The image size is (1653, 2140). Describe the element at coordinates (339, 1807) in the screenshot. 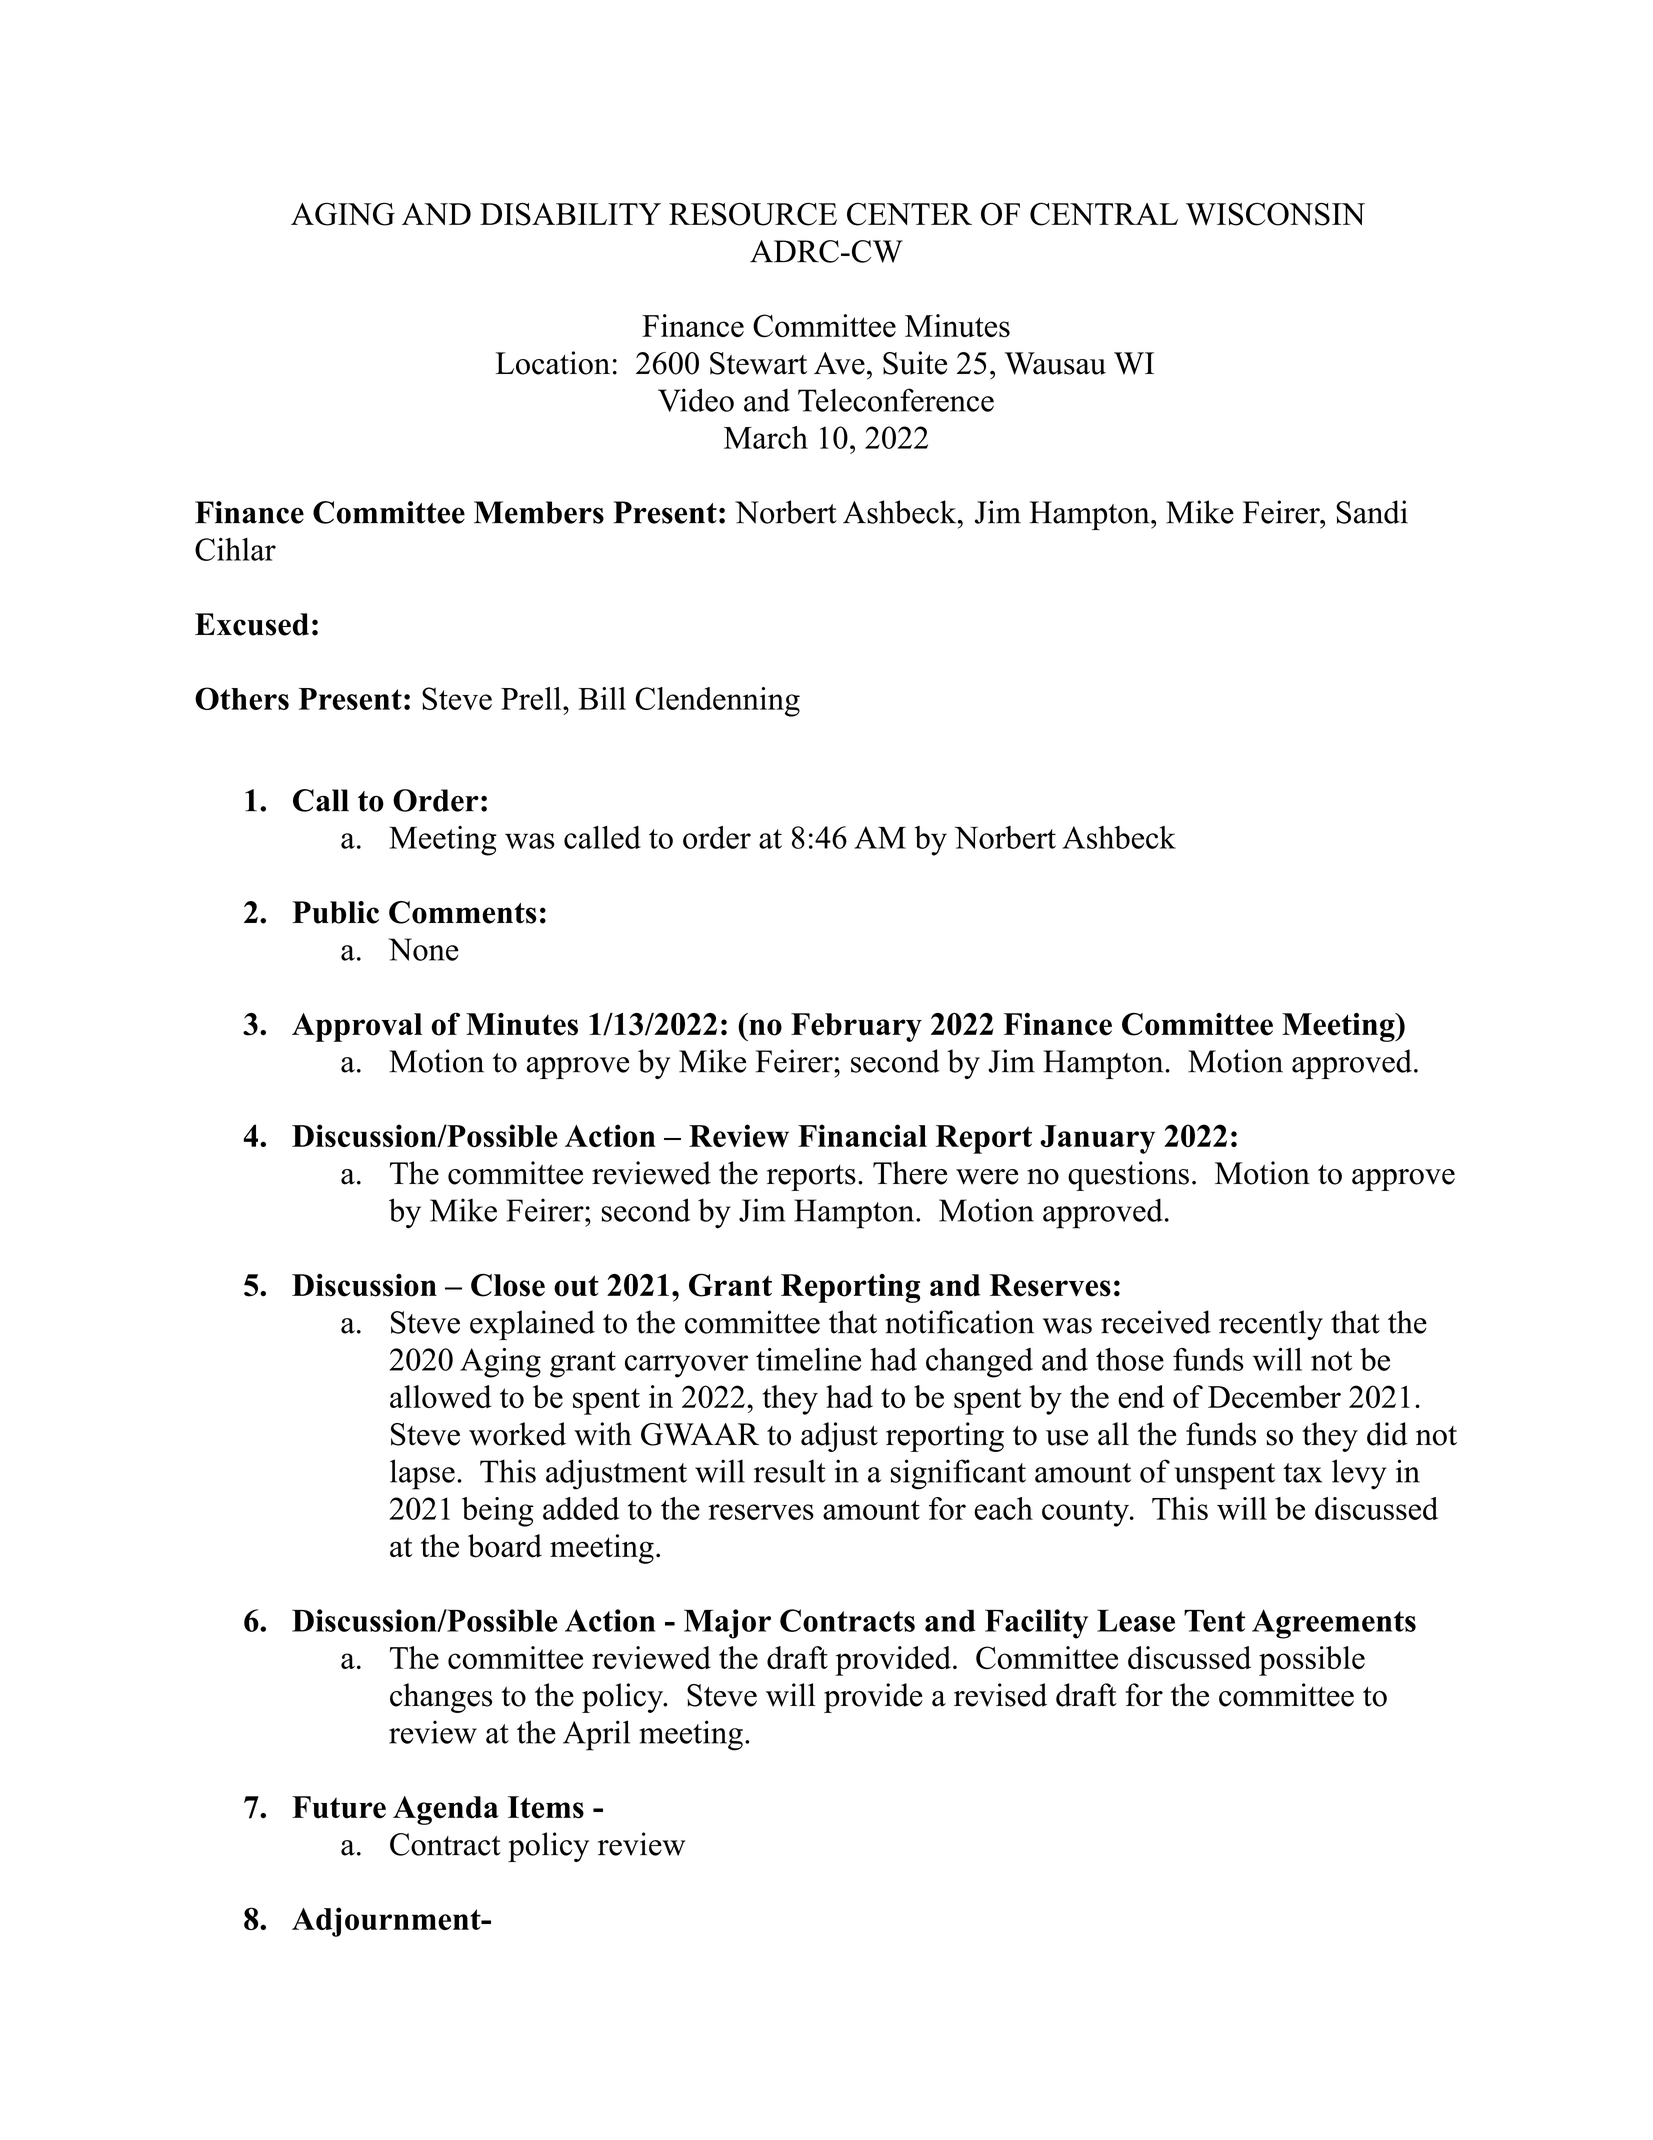

I see `Future` at that location.
